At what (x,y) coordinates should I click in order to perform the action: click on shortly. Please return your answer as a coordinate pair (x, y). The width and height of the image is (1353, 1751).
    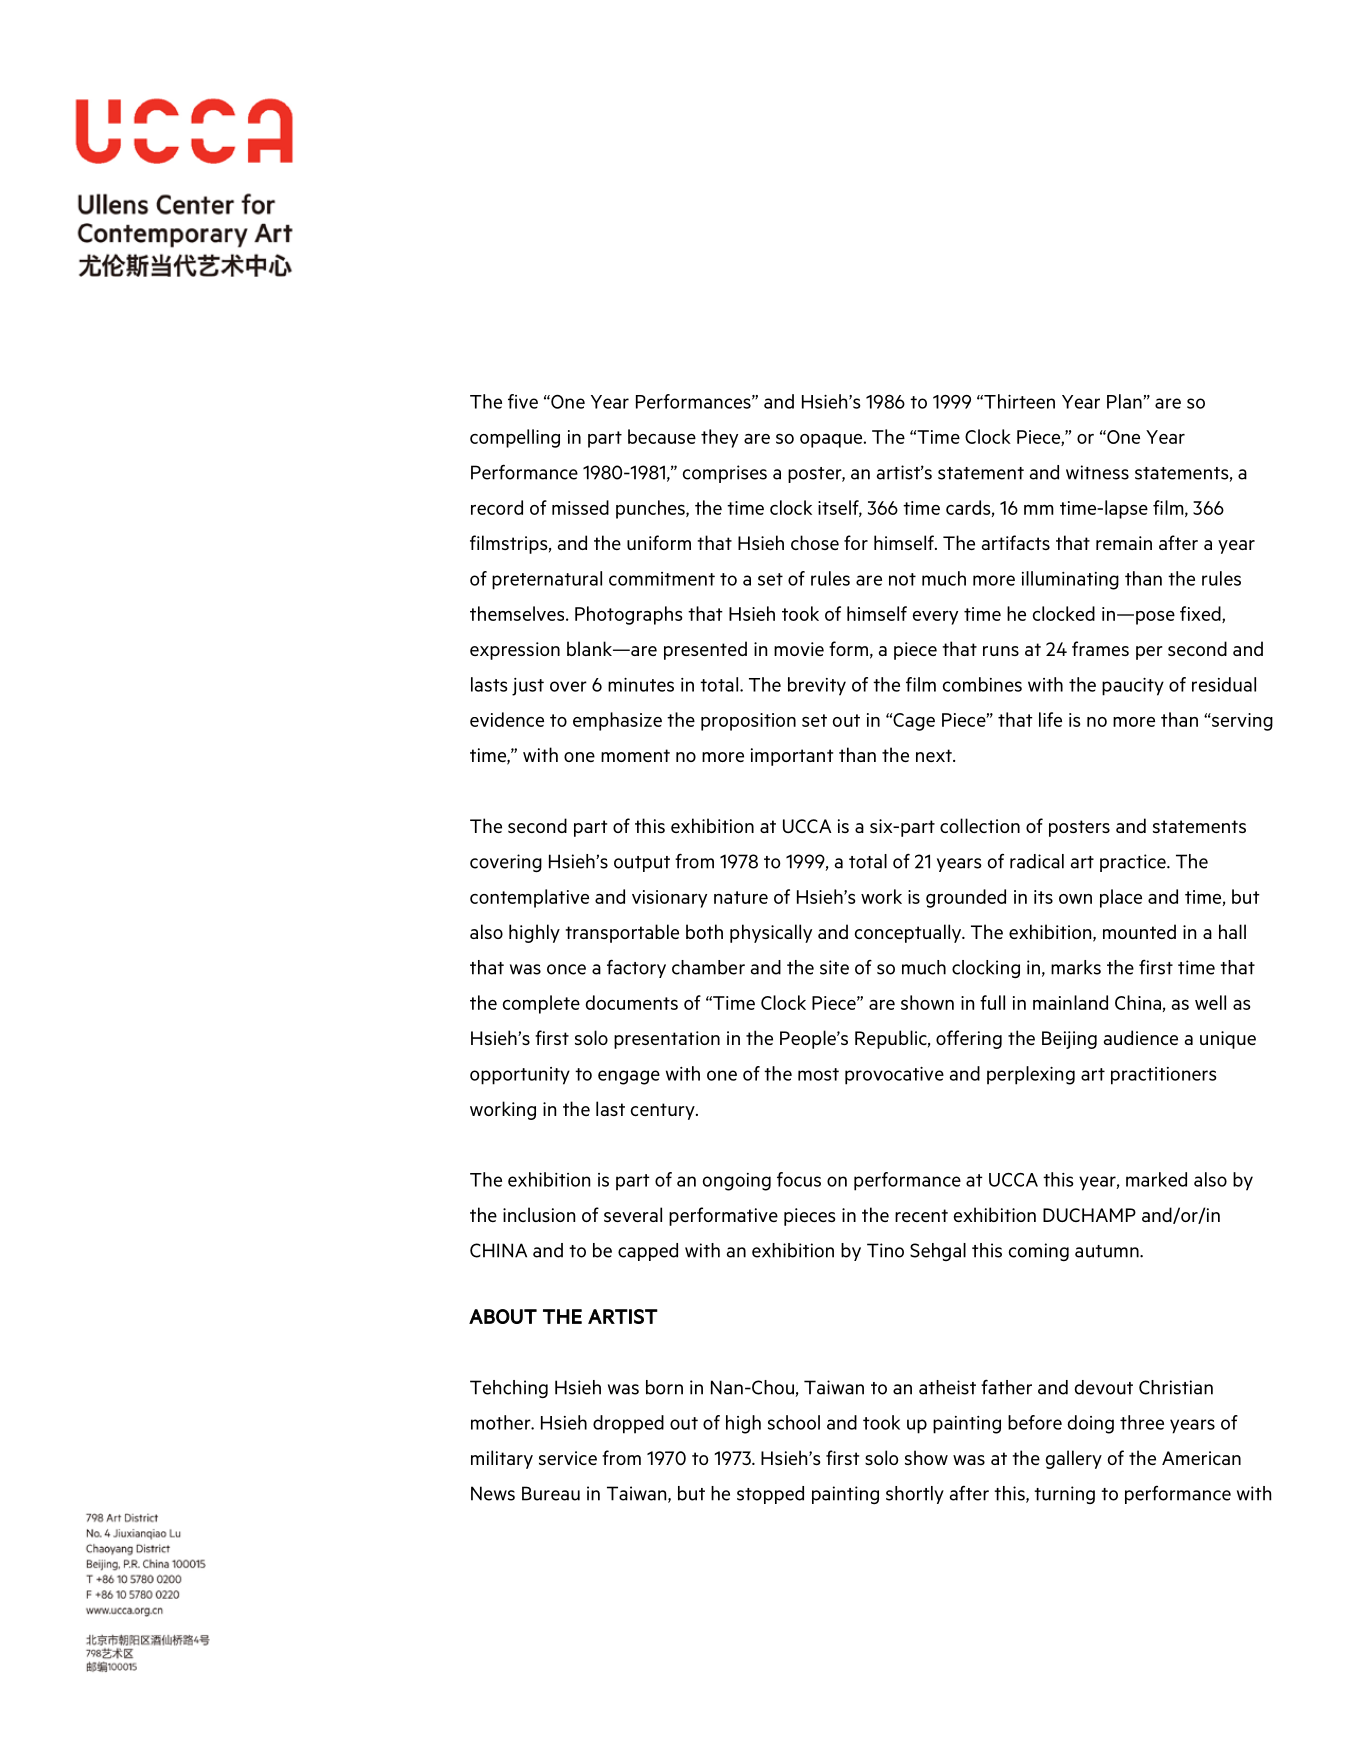
    Looking at the image, I should click on (915, 1495).
